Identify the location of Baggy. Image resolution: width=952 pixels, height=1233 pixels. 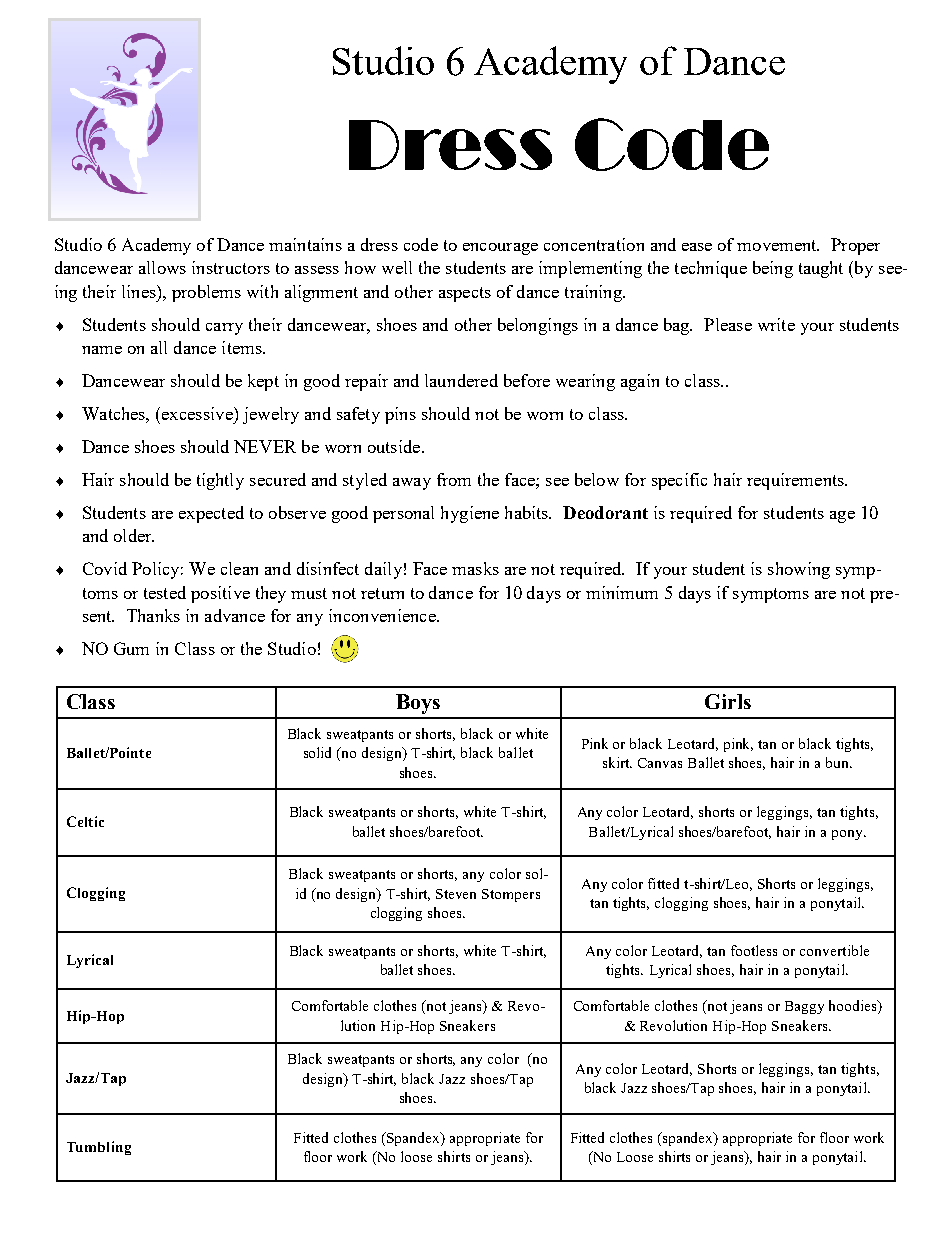
(804, 1007).
